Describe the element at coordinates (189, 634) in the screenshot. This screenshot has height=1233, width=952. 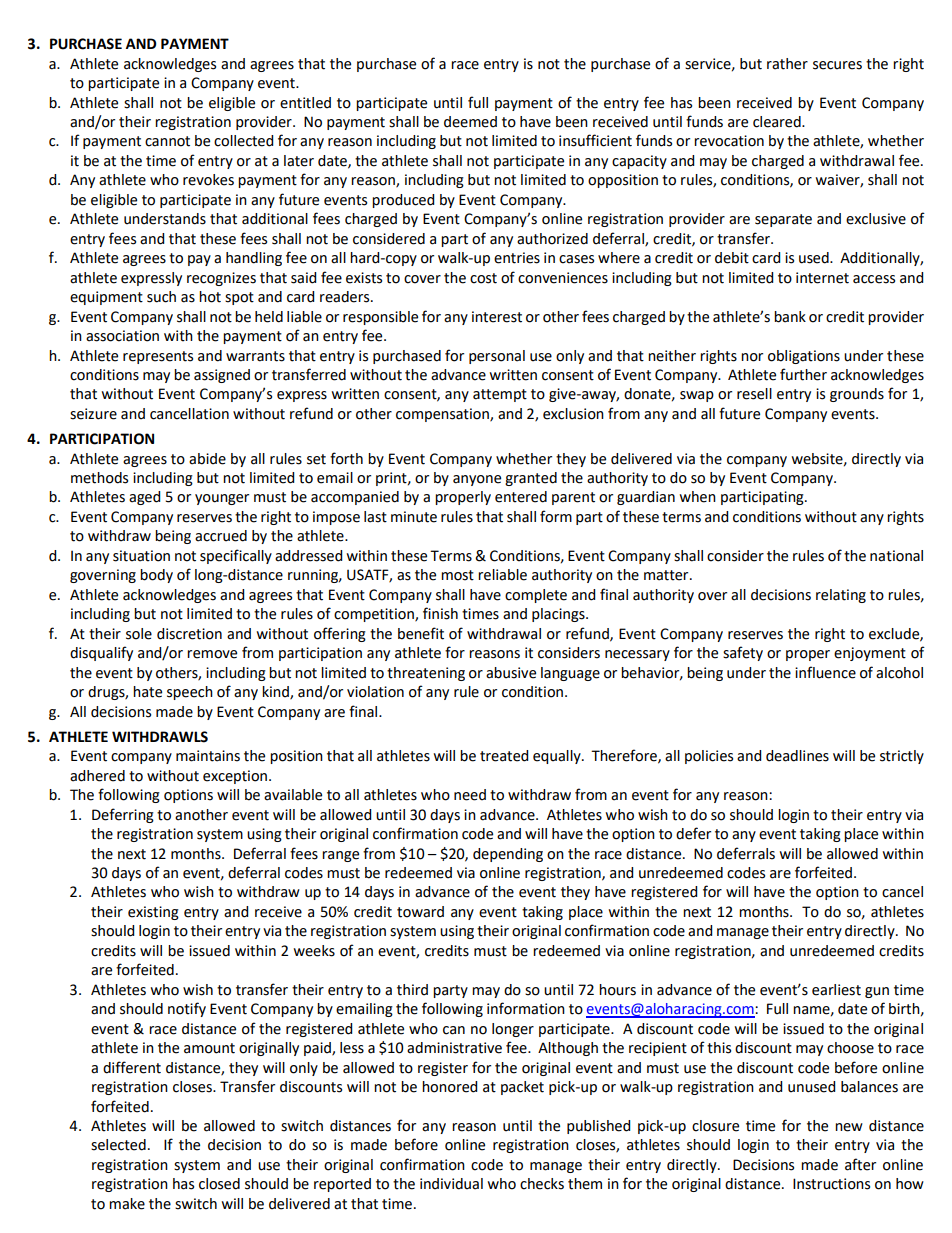
I see `discretion` at that location.
